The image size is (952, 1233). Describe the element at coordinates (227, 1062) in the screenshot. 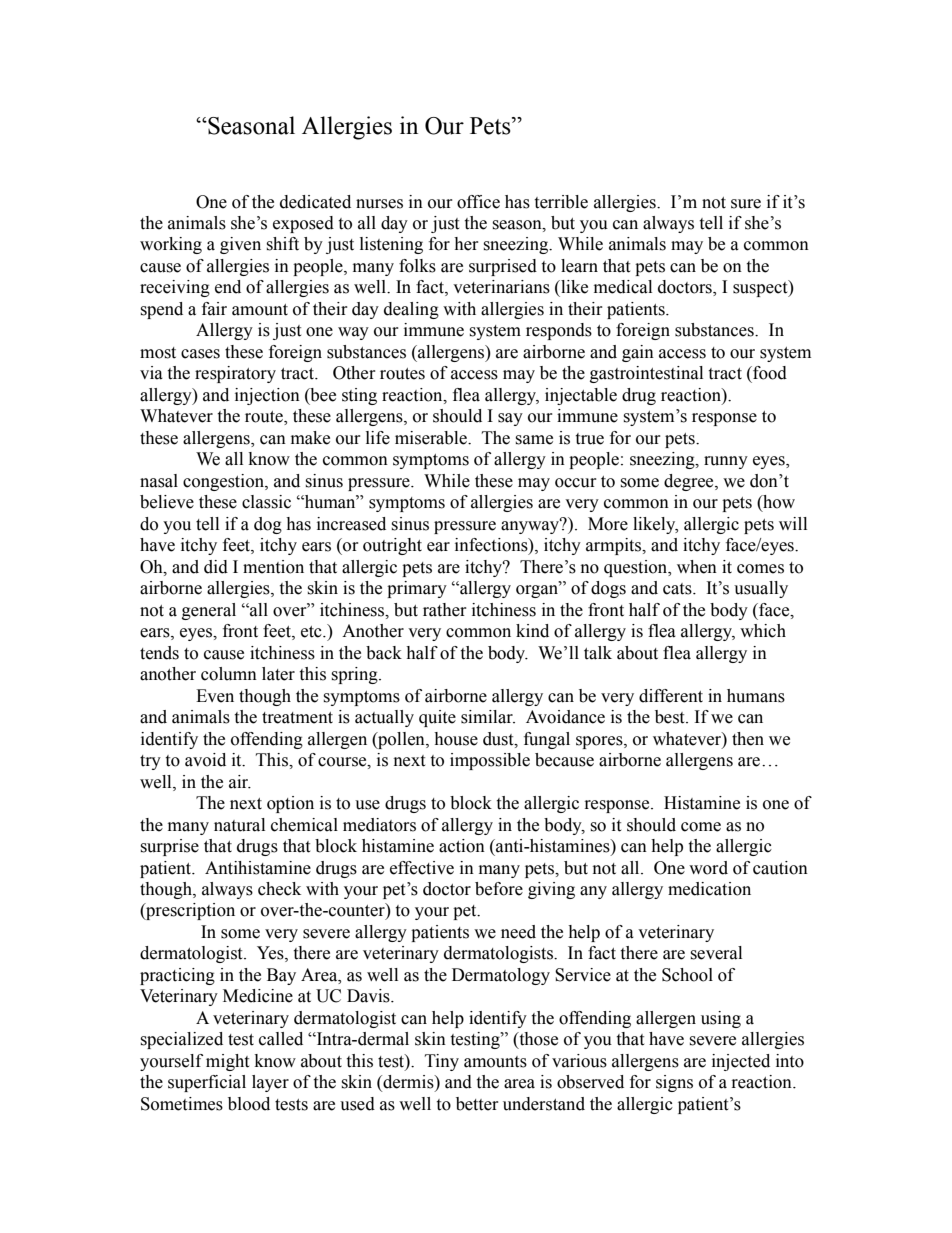

I see `might` at that location.
